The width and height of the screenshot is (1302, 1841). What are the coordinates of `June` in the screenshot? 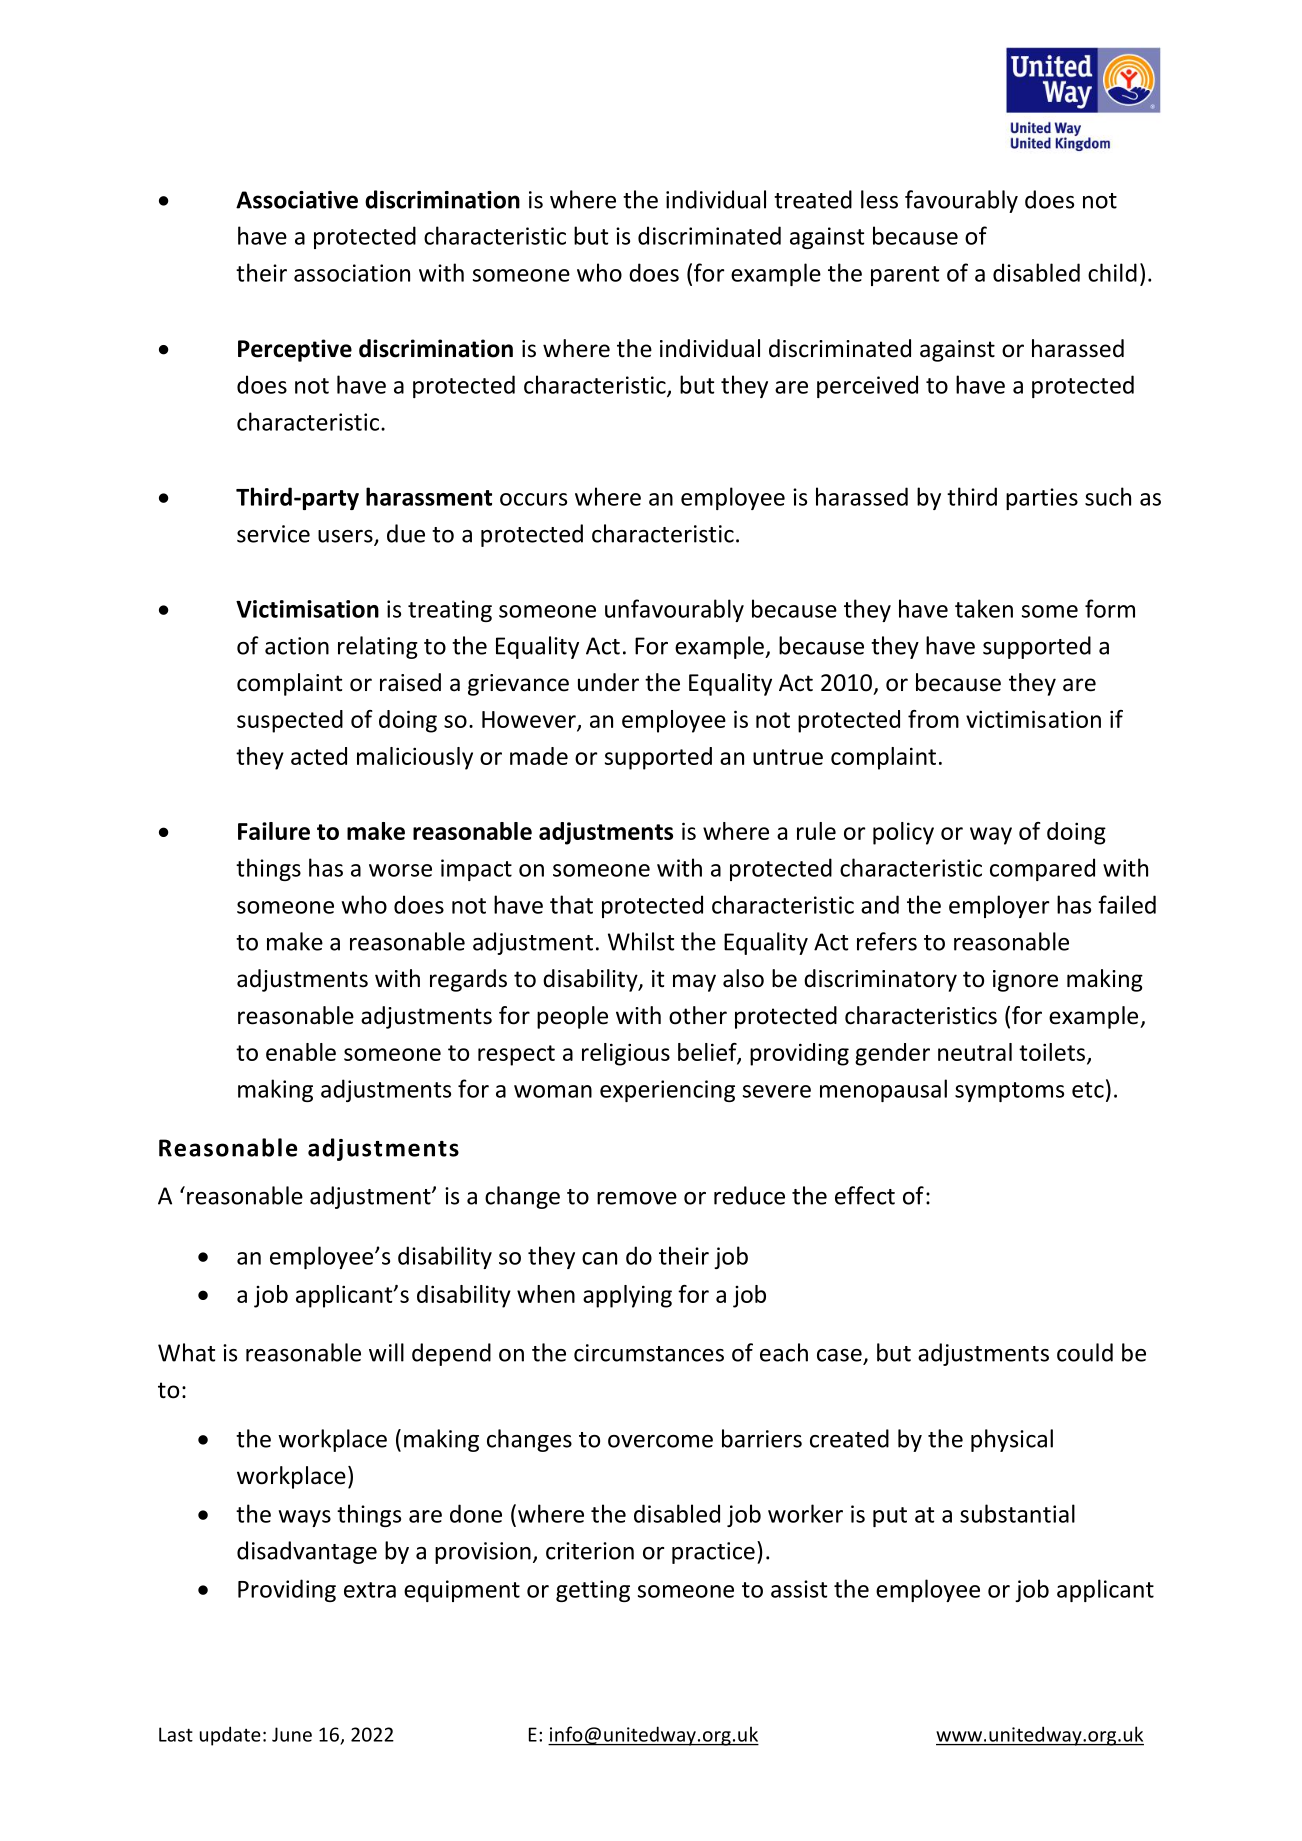 It's located at (292, 1734).
